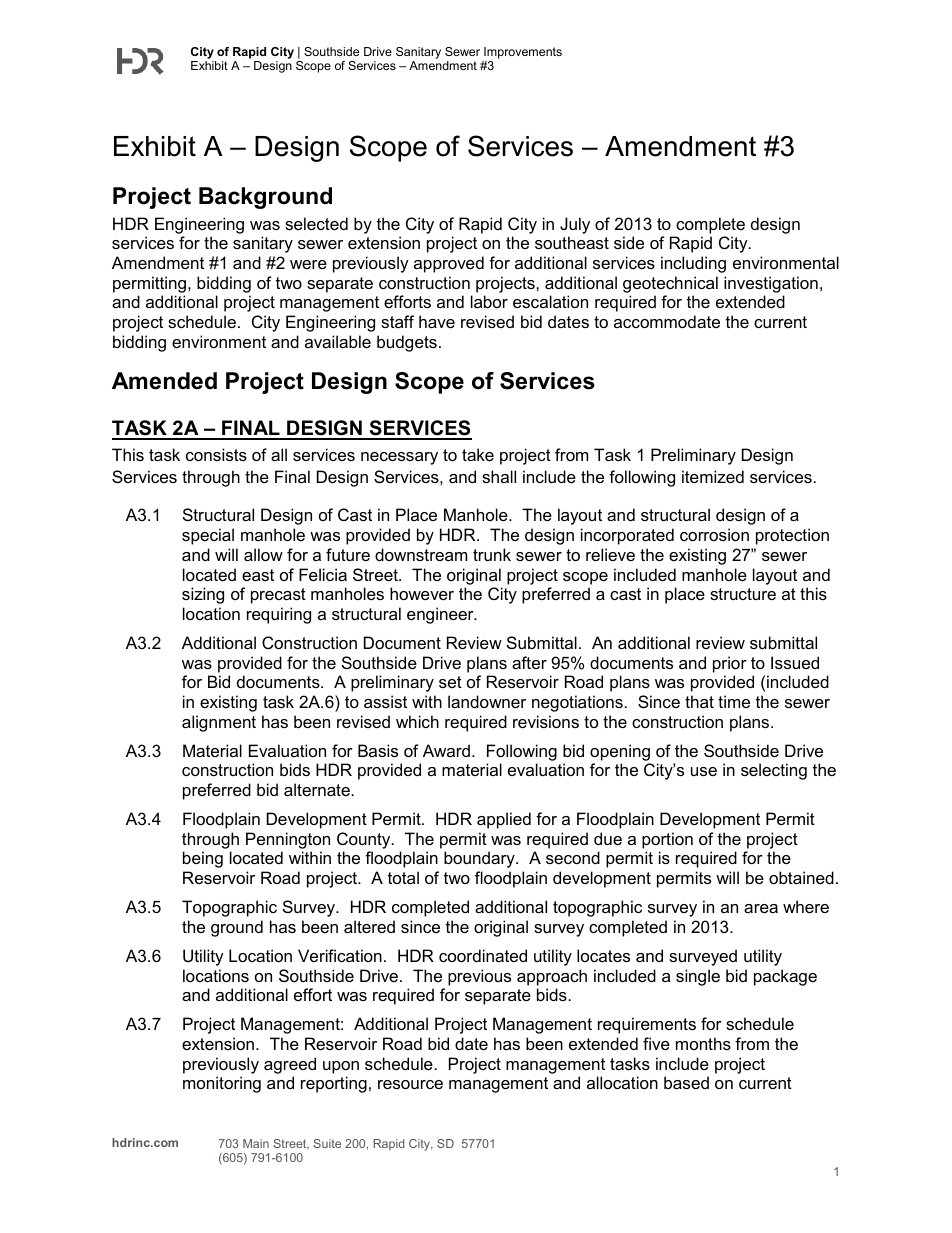 This screenshot has height=1233, width=952. I want to click on resource, so click(410, 1084).
